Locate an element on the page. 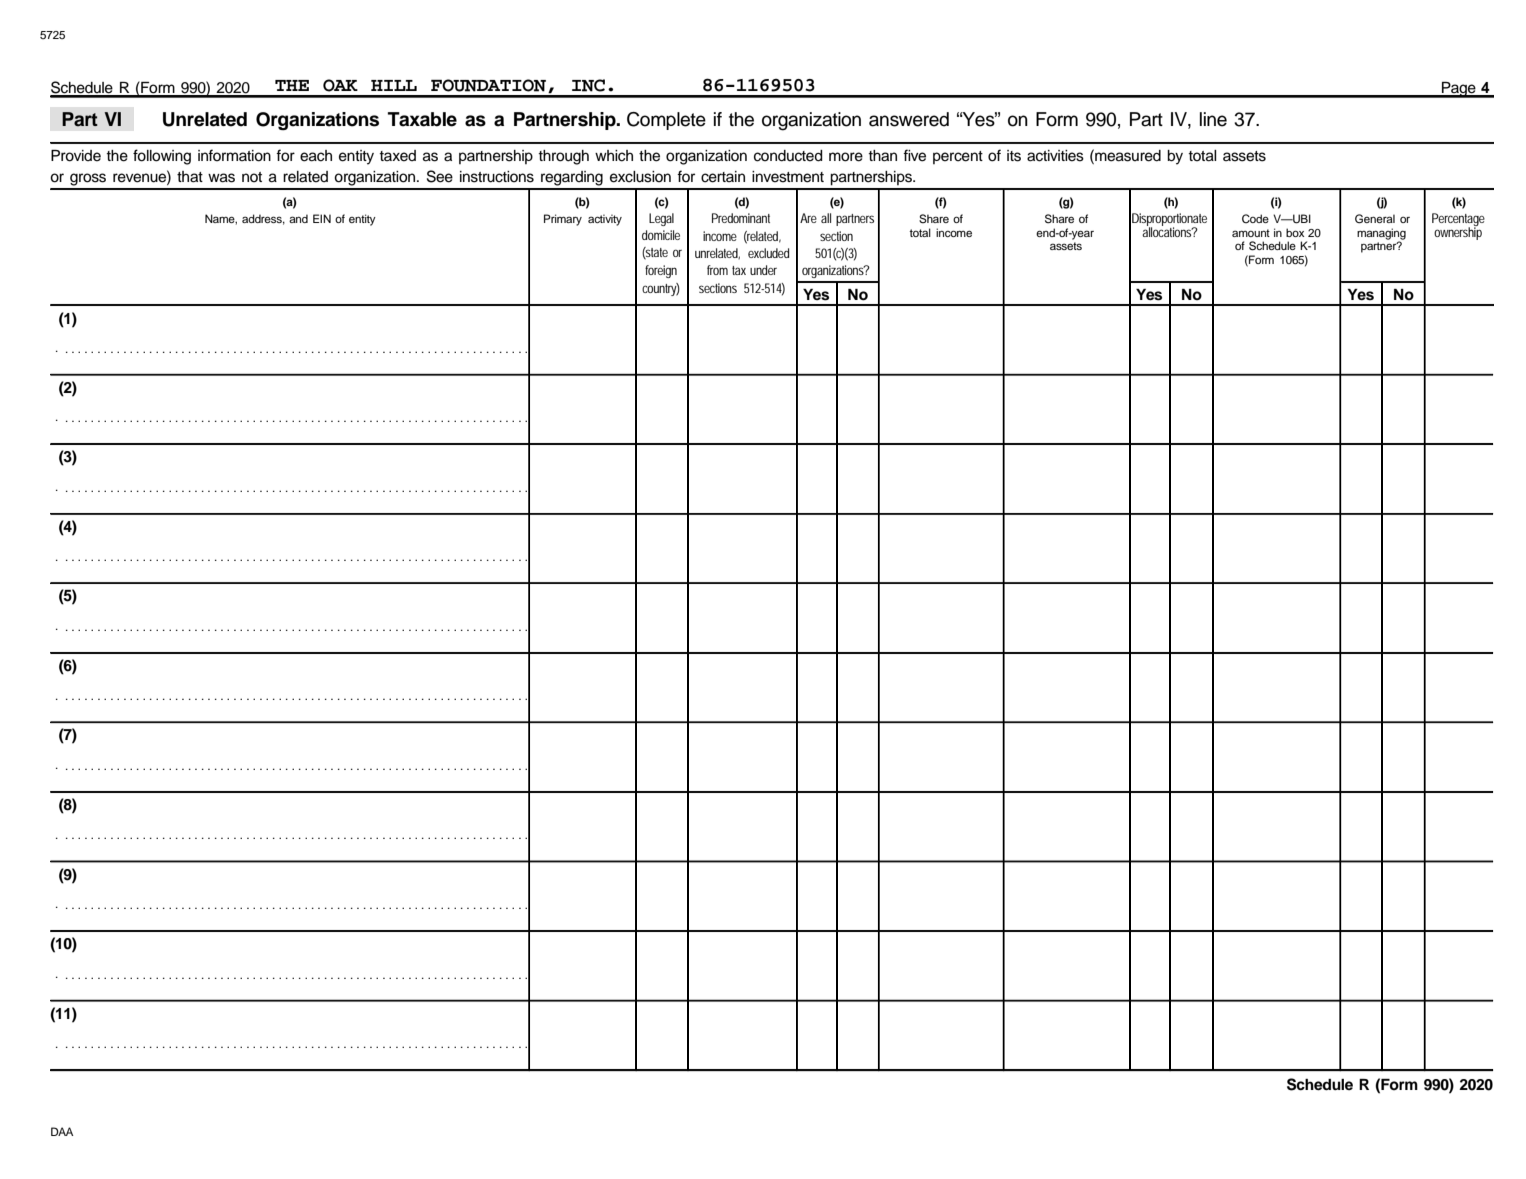 The height and width of the document is (1179, 1526). country is located at coordinates (661, 289).
